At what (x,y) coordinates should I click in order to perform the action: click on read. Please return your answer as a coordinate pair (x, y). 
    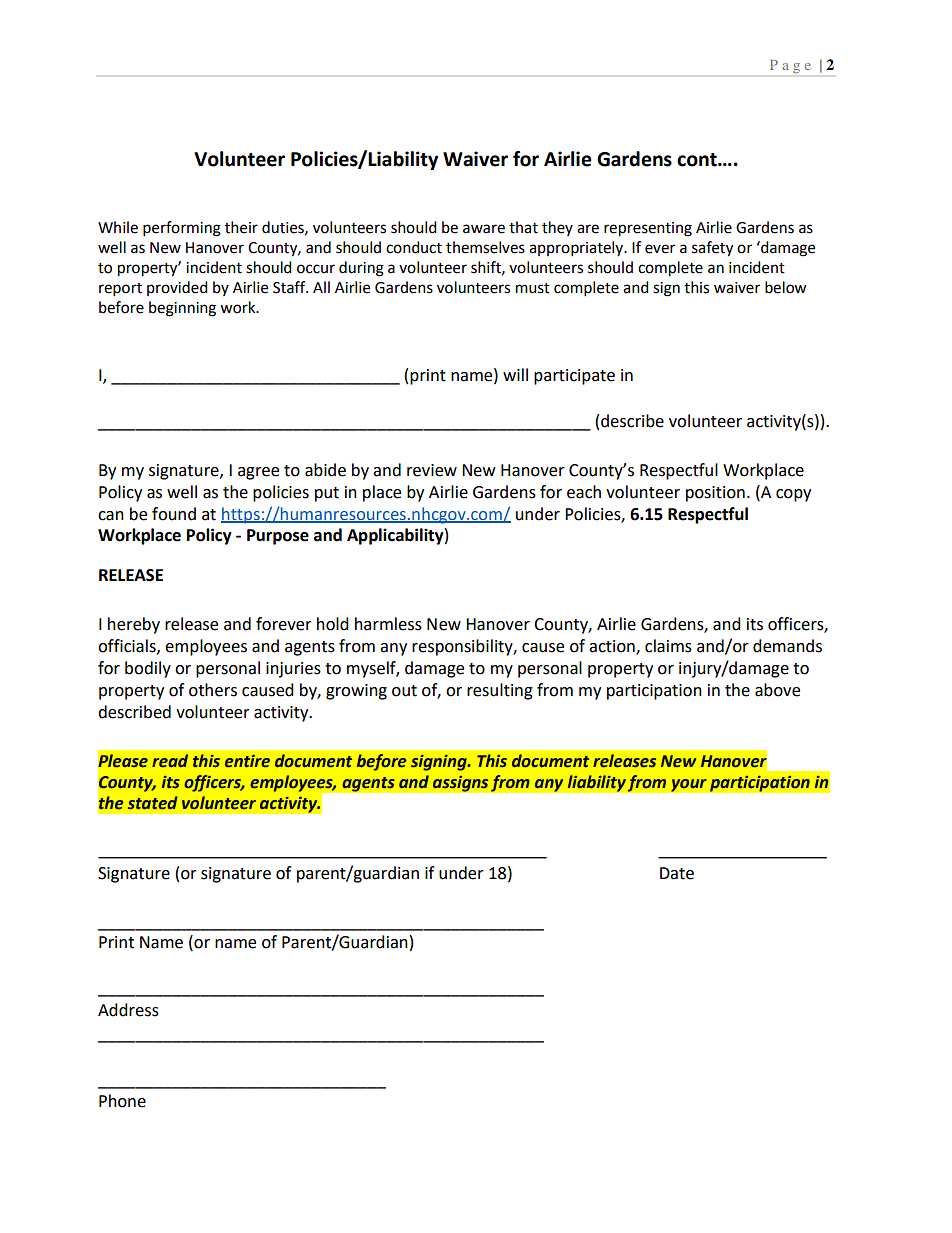
    Looking at the image, I should click on (170, 761).
